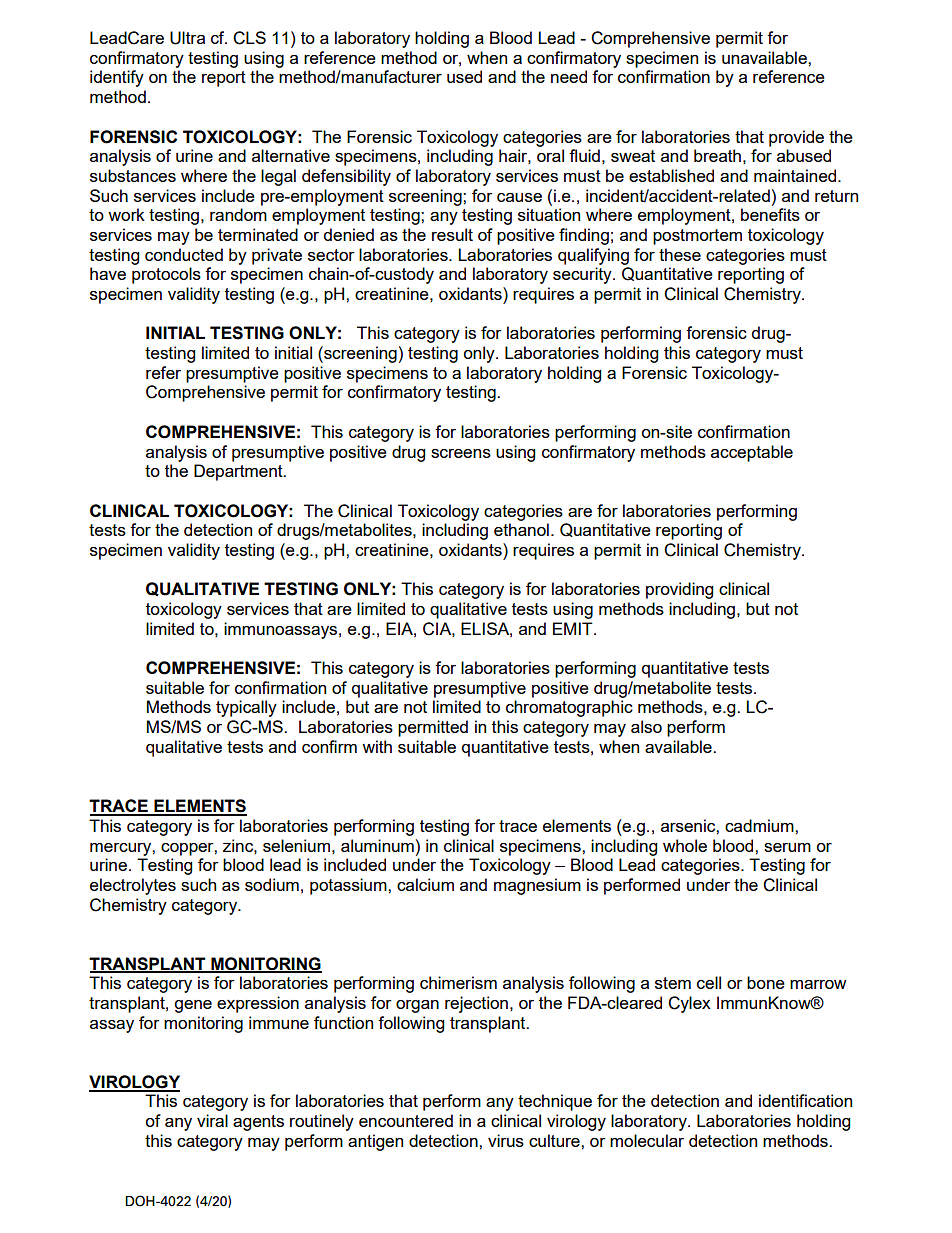  Describe the element at coordinates (166, 275) in the screenshot. I see `protocols` at that location.
